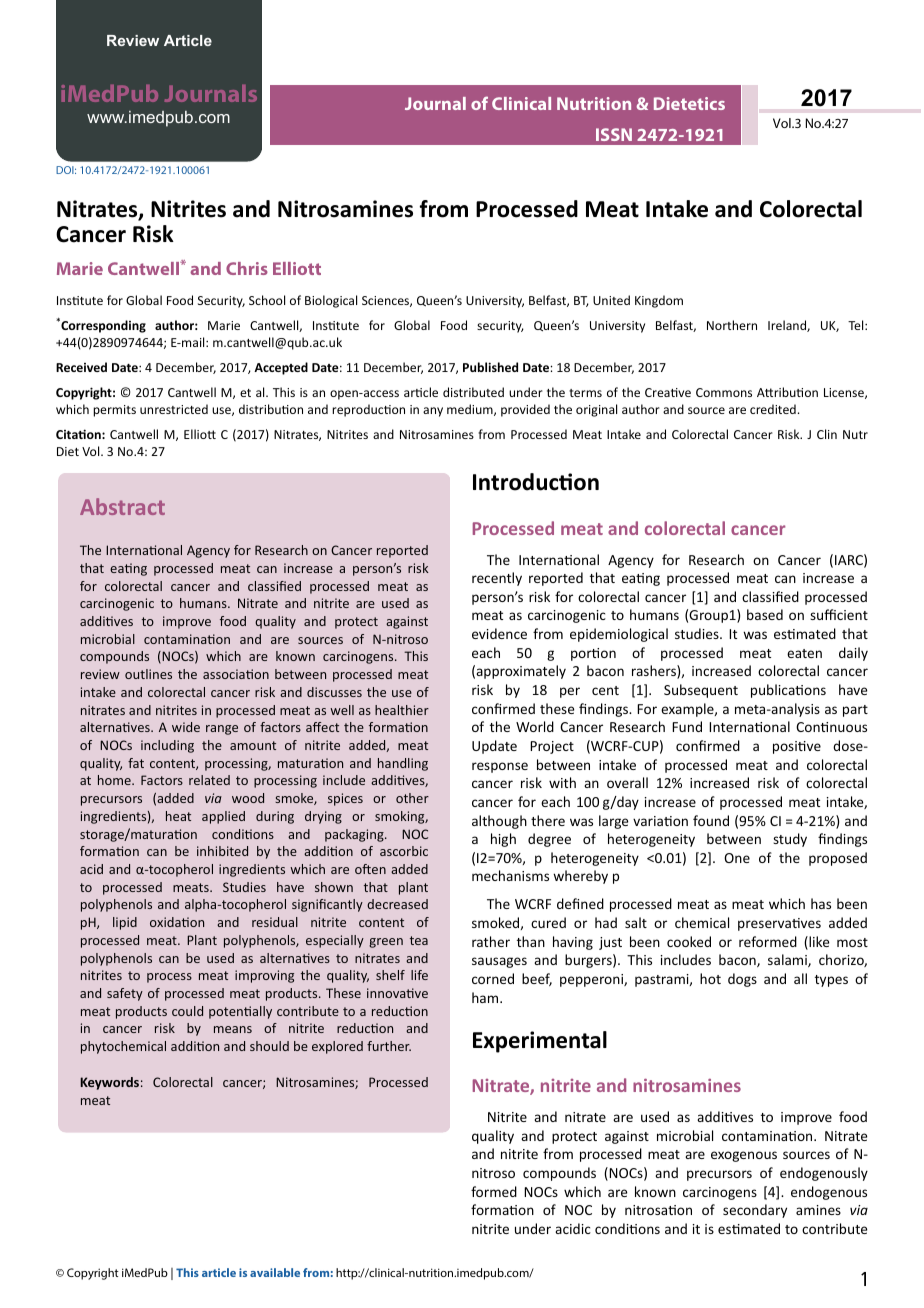  I want to click on Northern, so click(732, 325).
